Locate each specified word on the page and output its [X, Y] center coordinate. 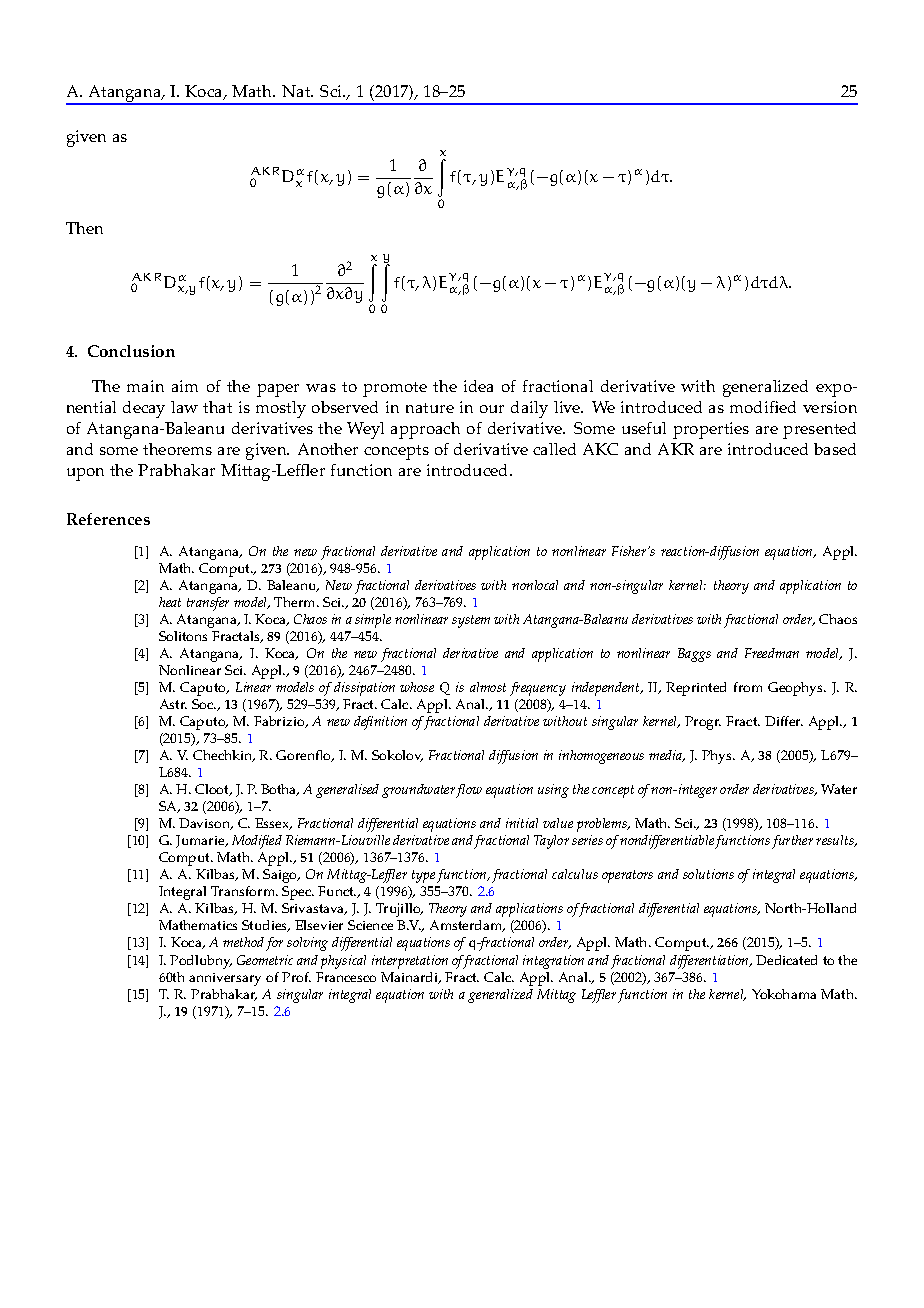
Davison [206, 824]
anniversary [225, 979]
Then [84, 228]
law [184, 407]
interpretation [410, 962]
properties [711, 430]
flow [469, 791]
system [471, 621]
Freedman [772, 653]
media [666, 756]
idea [478, 386]
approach [425, 430]
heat [170, 602]
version [830, 407]
